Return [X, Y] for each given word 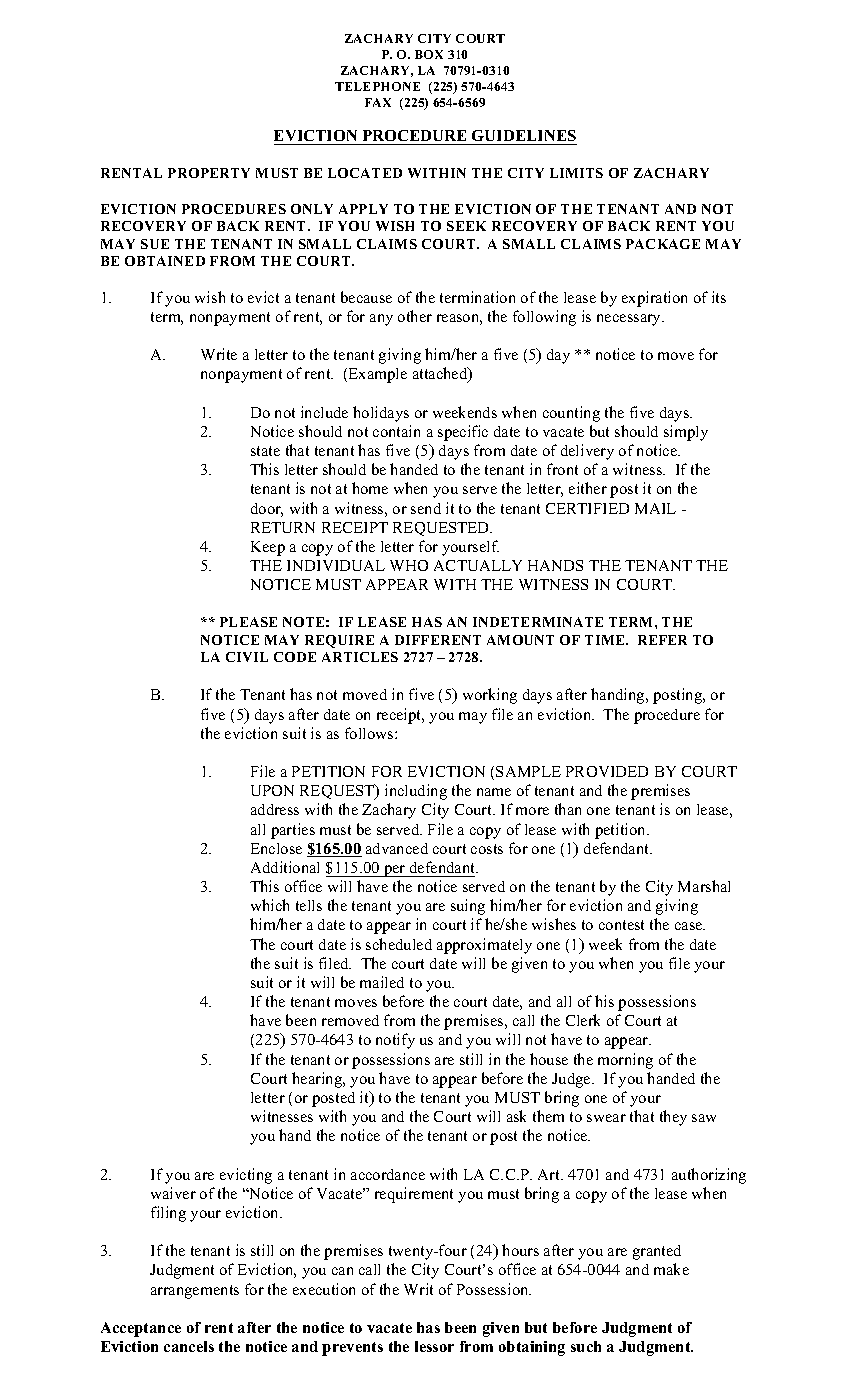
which [270, 905]
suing [468, 907]
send [426, 508]
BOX [429, 54]
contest [621, 925]
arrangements [195, 1292]
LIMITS [576, 173]
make [671, 1269]
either [588, 488]
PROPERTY [209, 173]
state [265, 451]
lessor [434, 1346]
